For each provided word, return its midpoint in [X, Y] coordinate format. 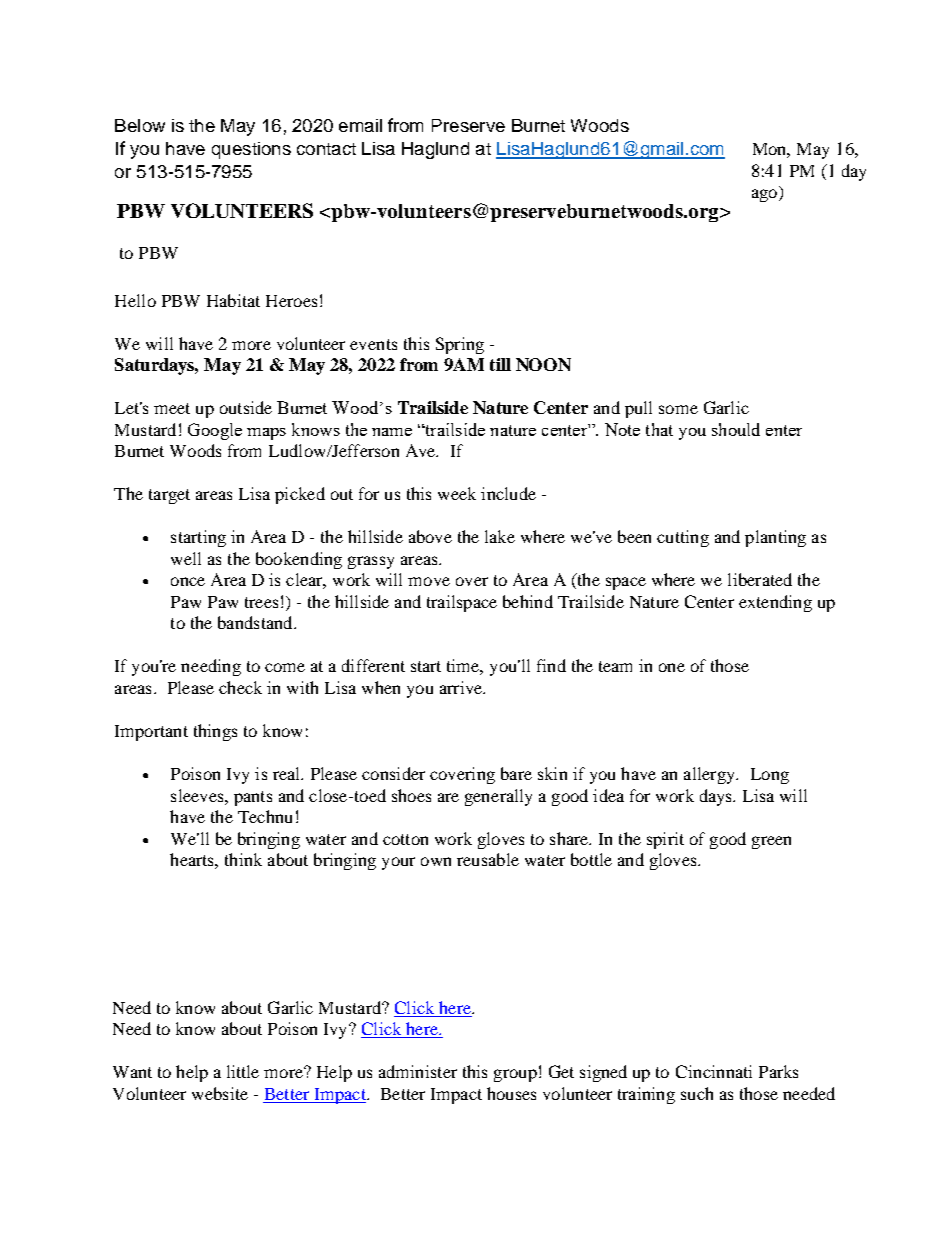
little [243, 1071]
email [360, 125]
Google [215, 431]
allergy [710, 775]
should [736, 429]
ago [766, 195]
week [457, 493]
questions [251, 150]
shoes [411, 795]
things [215, 732]
